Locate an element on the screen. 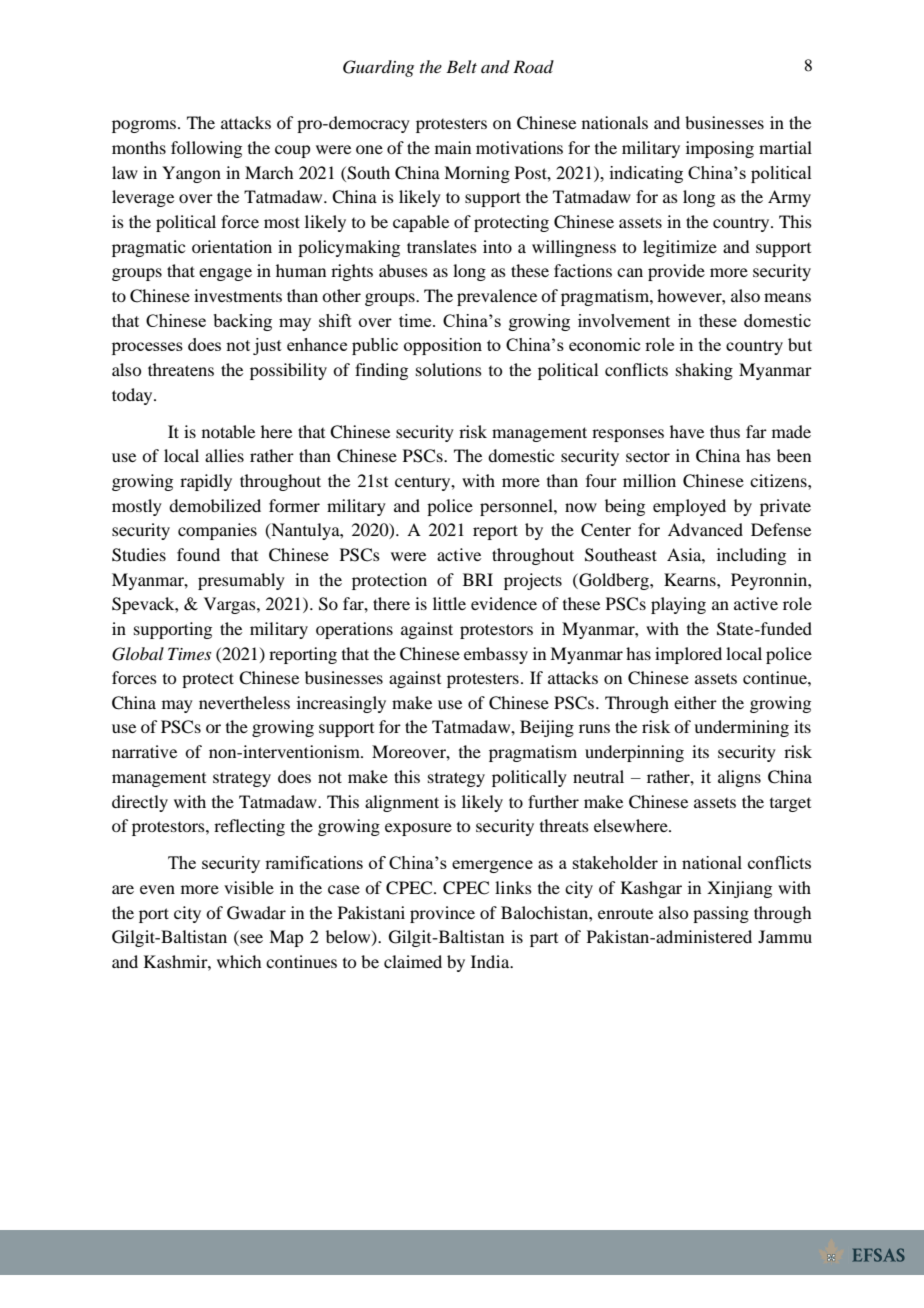  Advanced is located at coordinates (705, 529).
